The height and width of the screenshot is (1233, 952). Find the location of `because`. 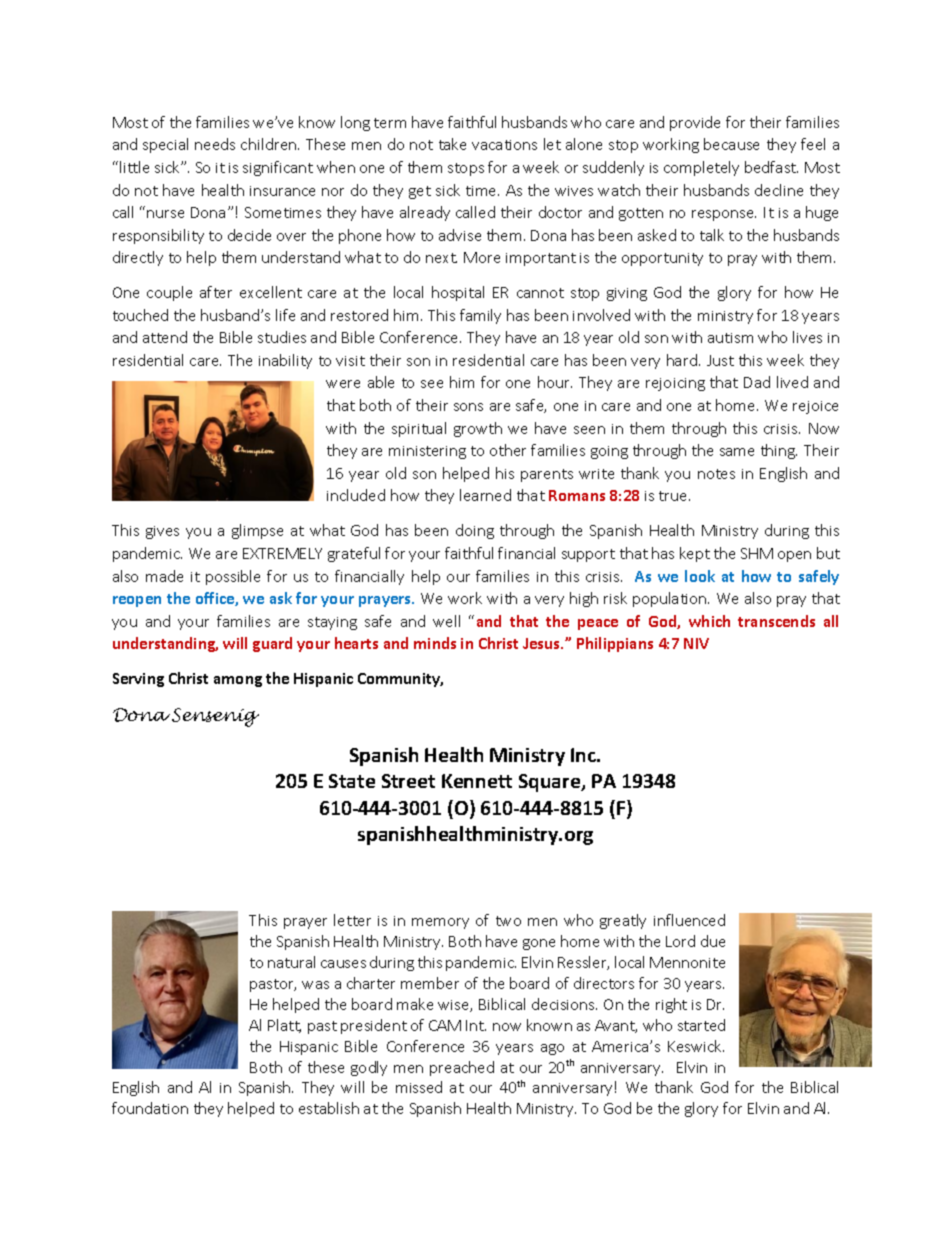

because is located at coordinates (731, 144).
